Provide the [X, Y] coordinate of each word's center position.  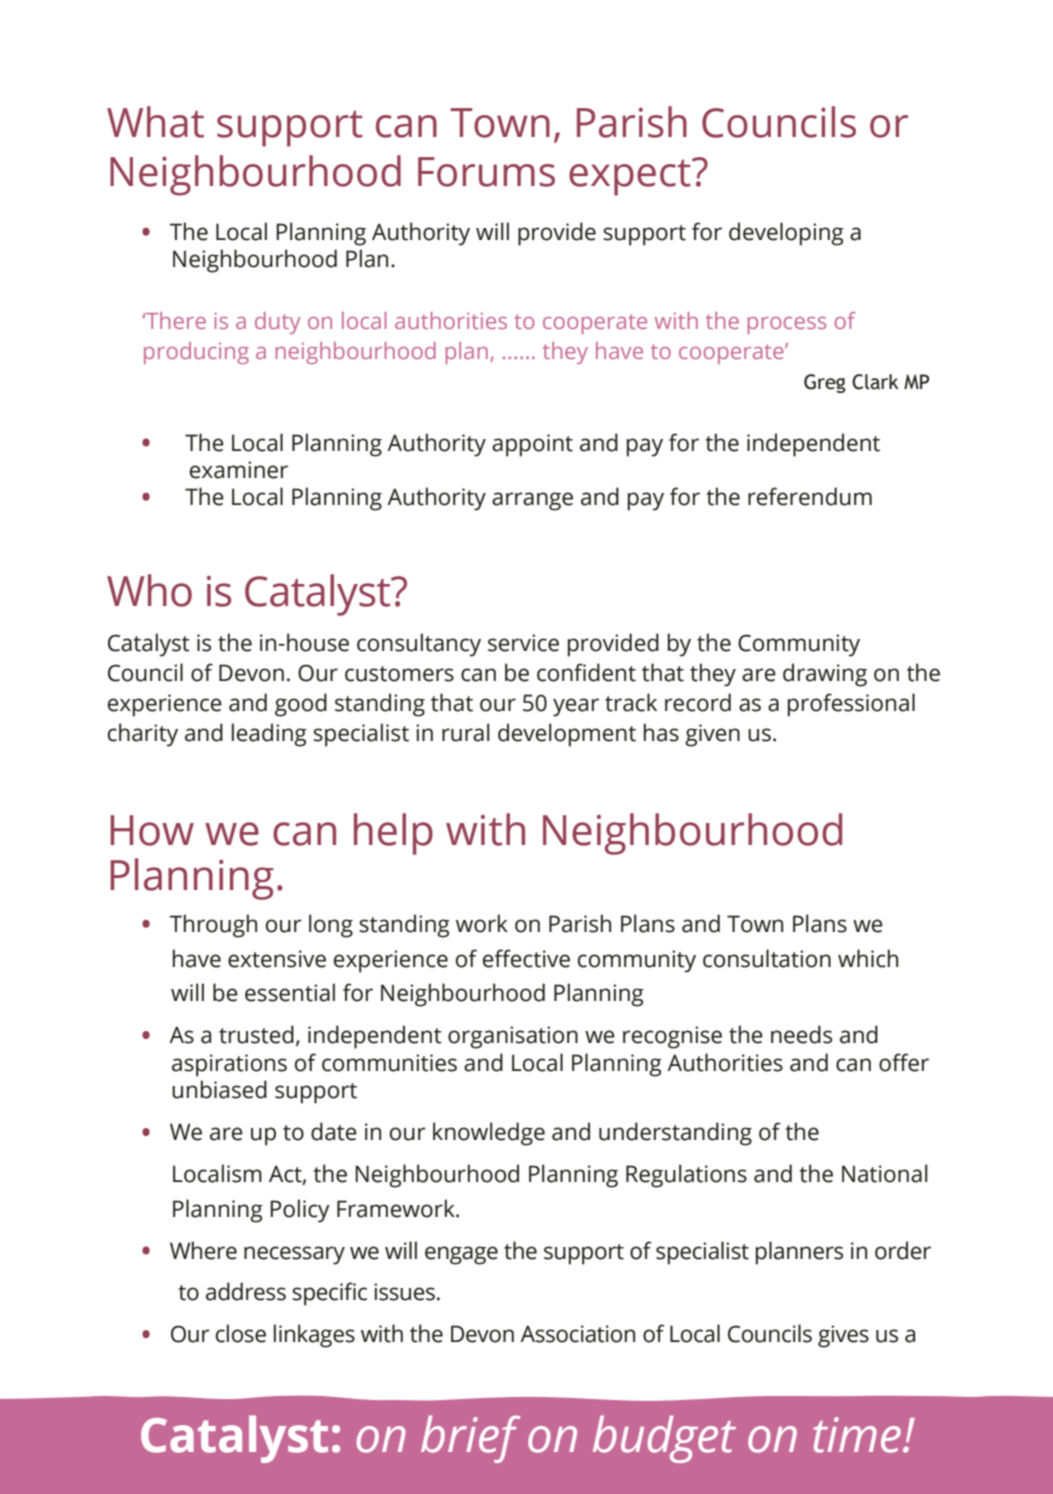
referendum [810, 496]
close [241, 1333]
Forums [486, 172]
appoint [532, 445]
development [567, 735]
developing [786, 234]
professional [851, 705]
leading [269, 735]
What [155, 122]
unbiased [219, 1089]
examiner [239, 470]
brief [470, 1439]
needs [801, 1034]
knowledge [489, 1134]
